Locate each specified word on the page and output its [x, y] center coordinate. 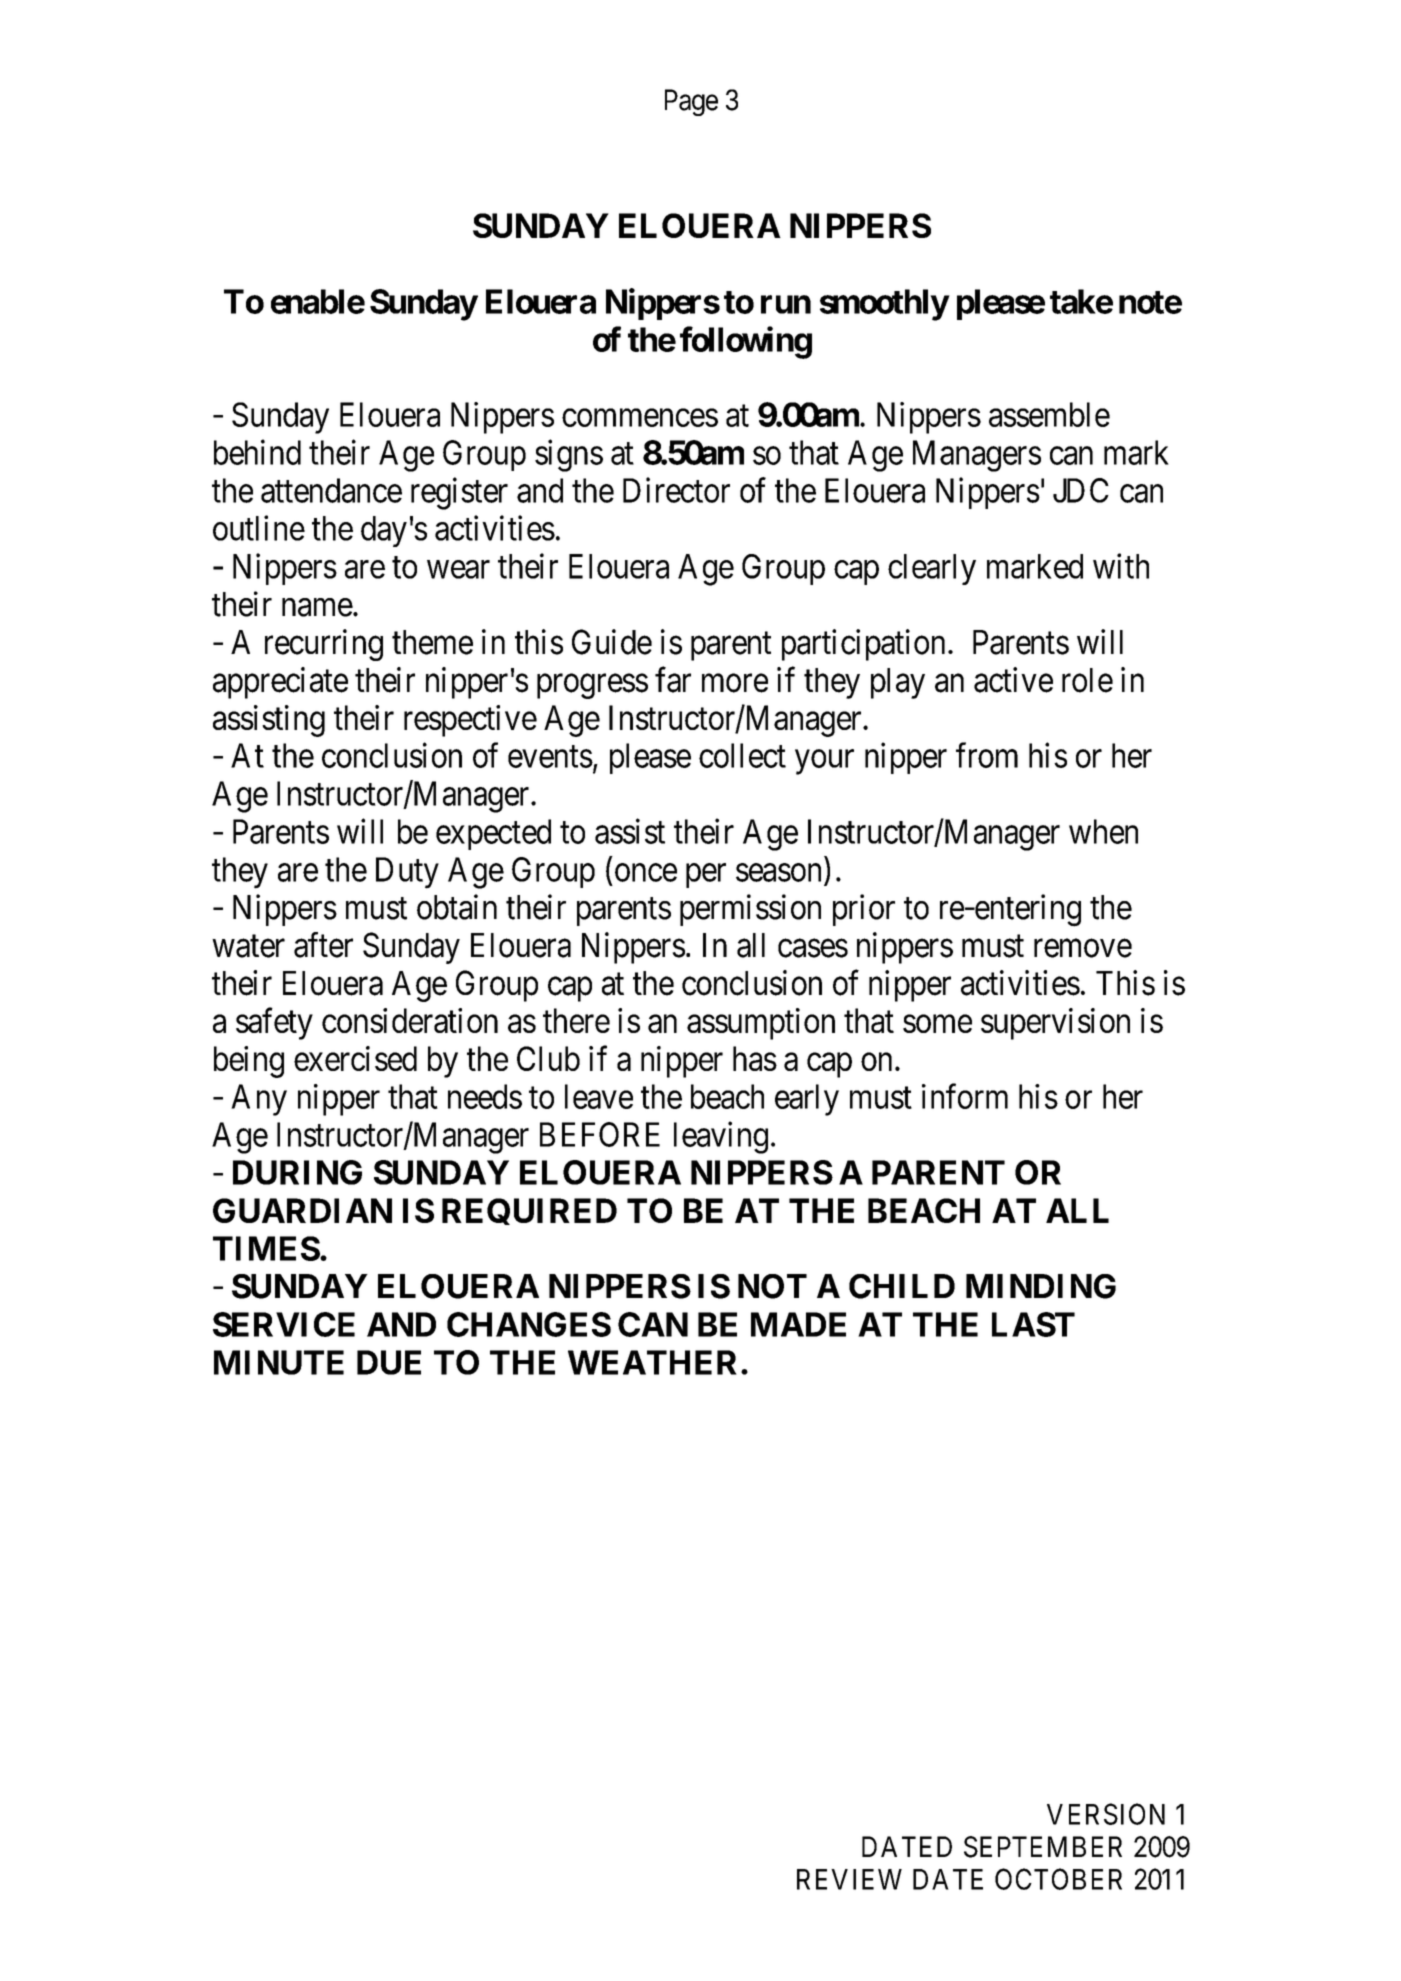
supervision [1055, 1024]
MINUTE [279, 1362]
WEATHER [652, 1362]
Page [691, 102]
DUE [389, 1362]
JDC [1081, 490]
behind [257, 452]
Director [676, 490]
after [323, 945]
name [317, 607]
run [786, 304]
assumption [761, 1024]
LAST [1033, 1324]
